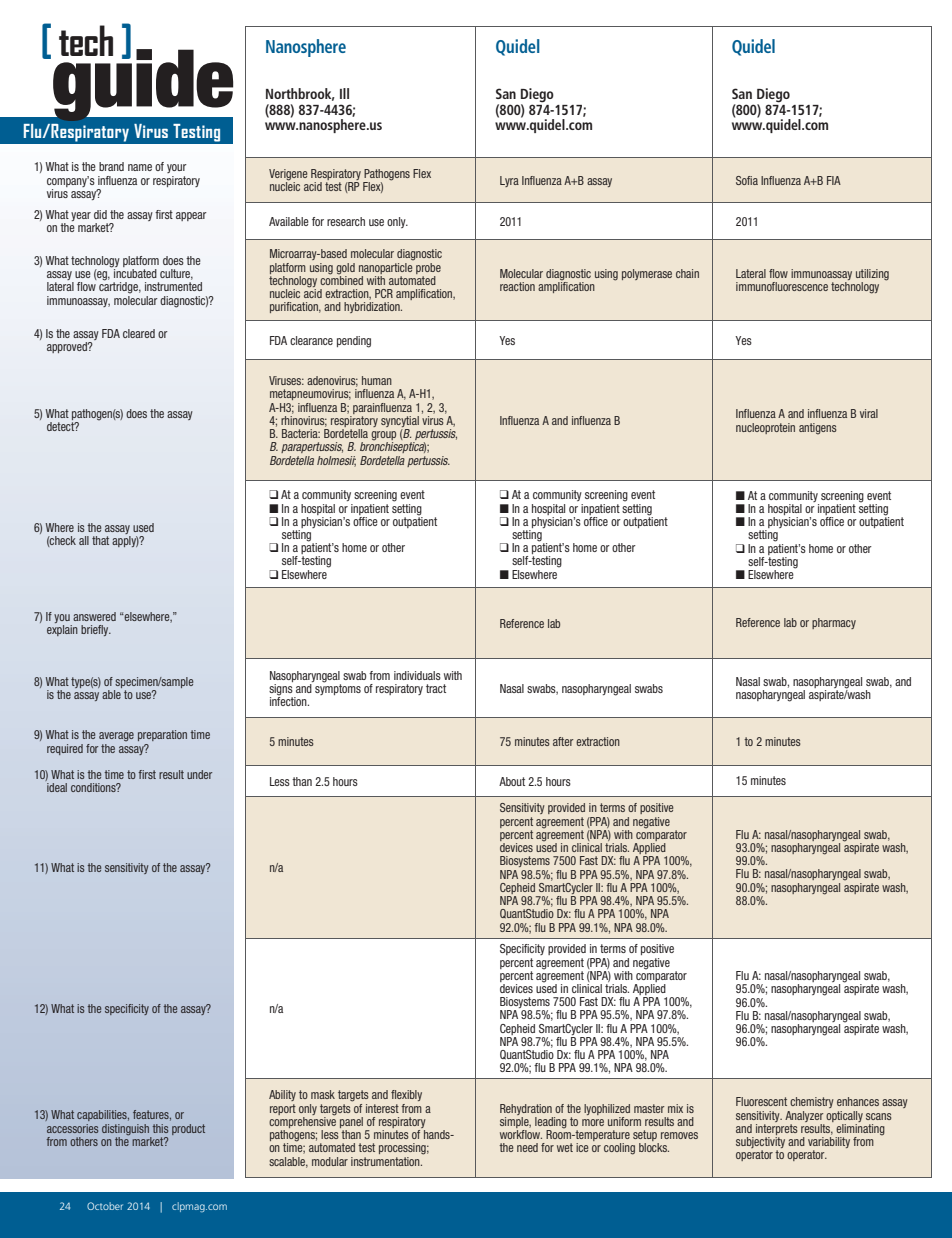 This screenshot has height=1238, width=952. I want to click on under, so click(199, 774).
